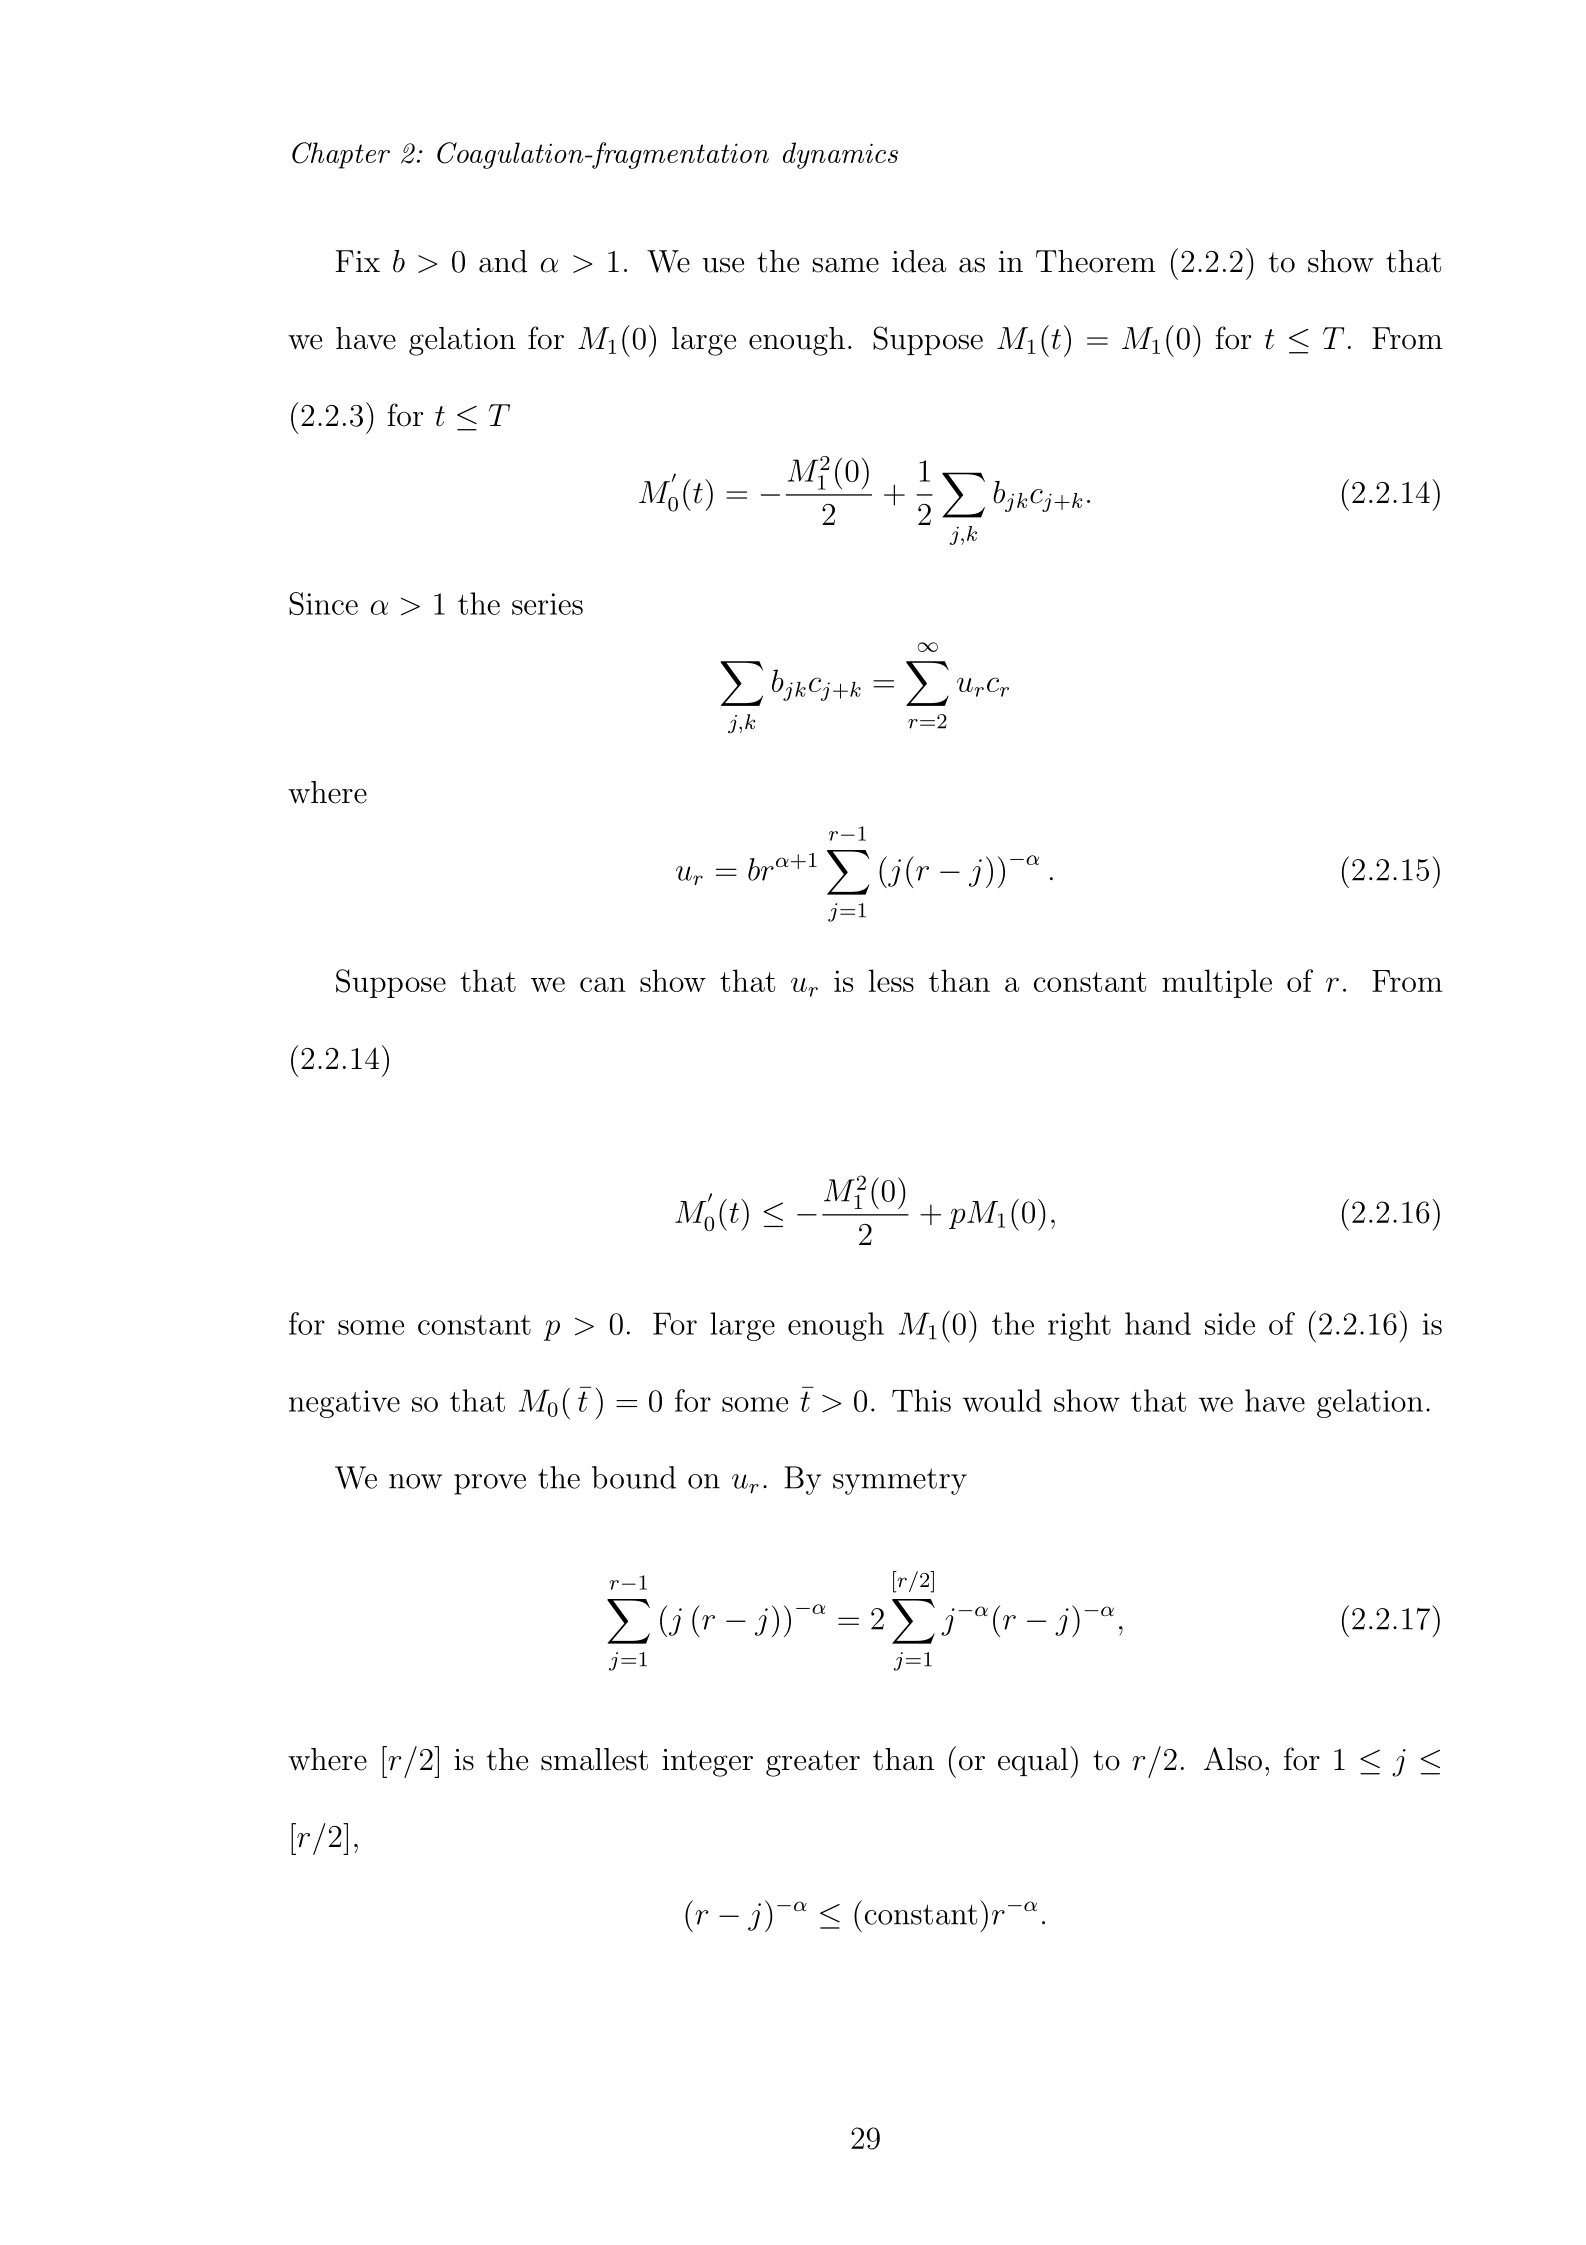 The image size is (1586, 2245). I want to click on equal, so click(1033, 1762).
